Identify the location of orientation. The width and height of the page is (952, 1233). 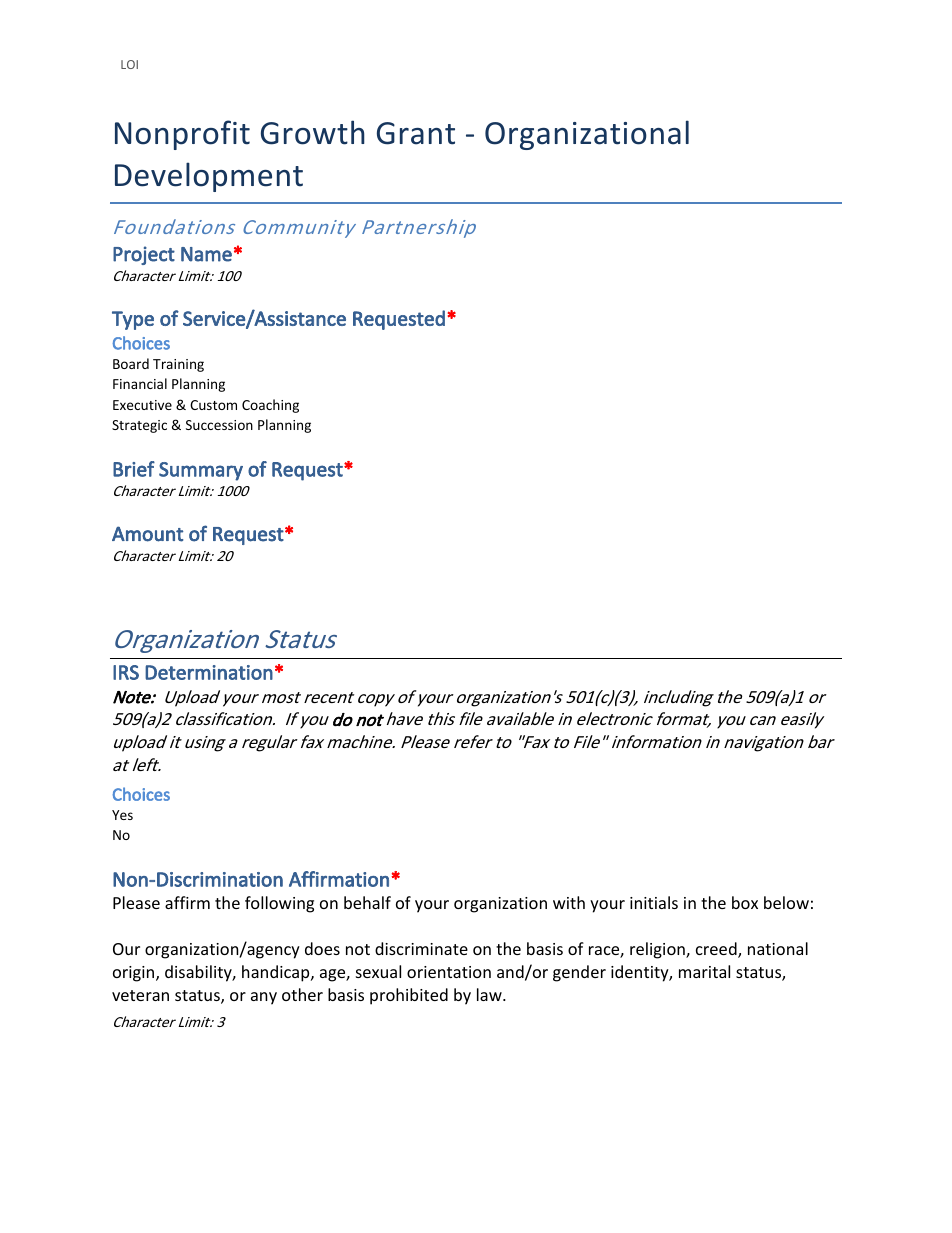
(449, 972).
